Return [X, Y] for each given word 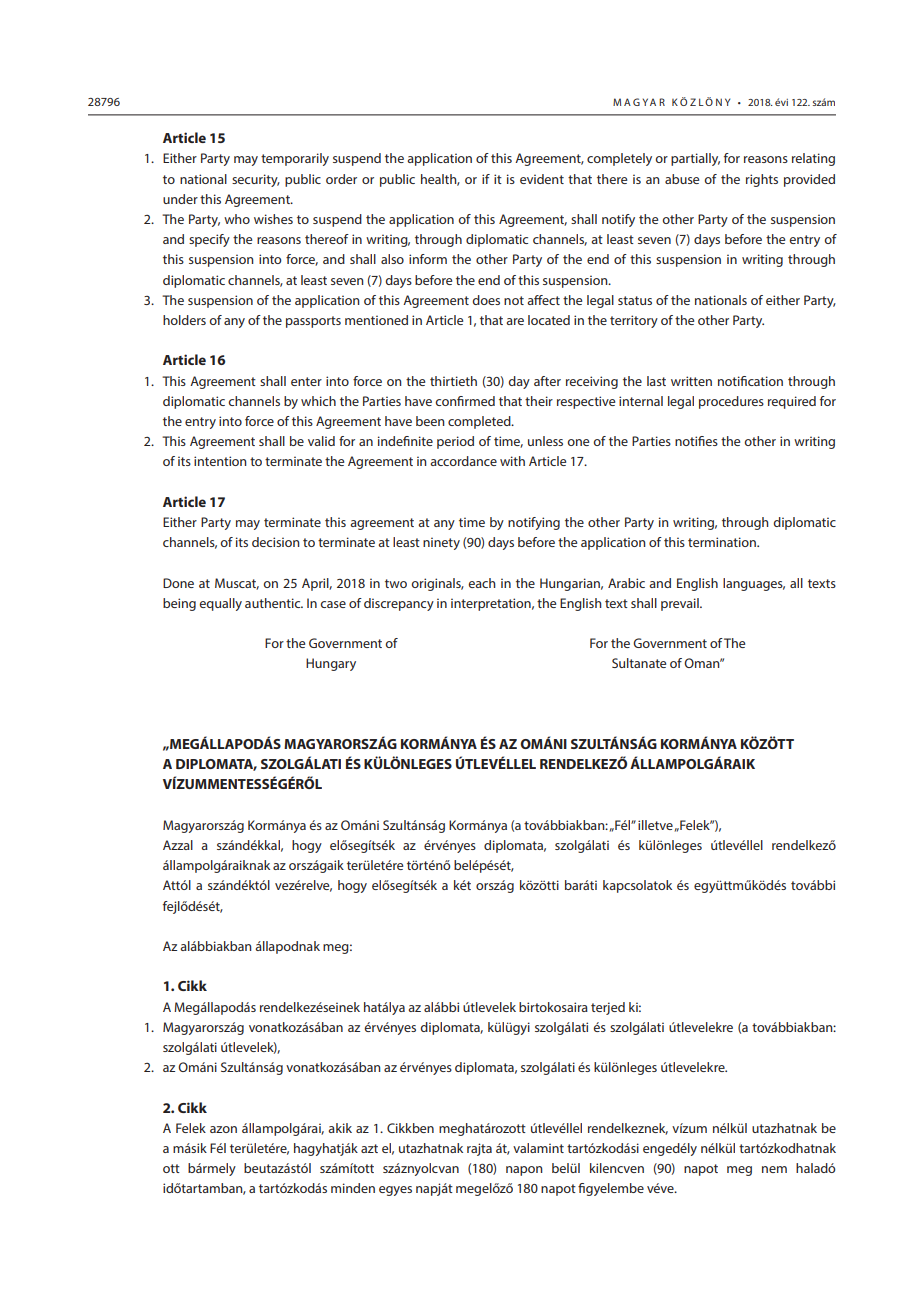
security [256, 180]
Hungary [331, 664]
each [482, 583]
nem [774, 1169]
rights [762, 180]
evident [542, 179]
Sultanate [639, 663]
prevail [681, 604]
